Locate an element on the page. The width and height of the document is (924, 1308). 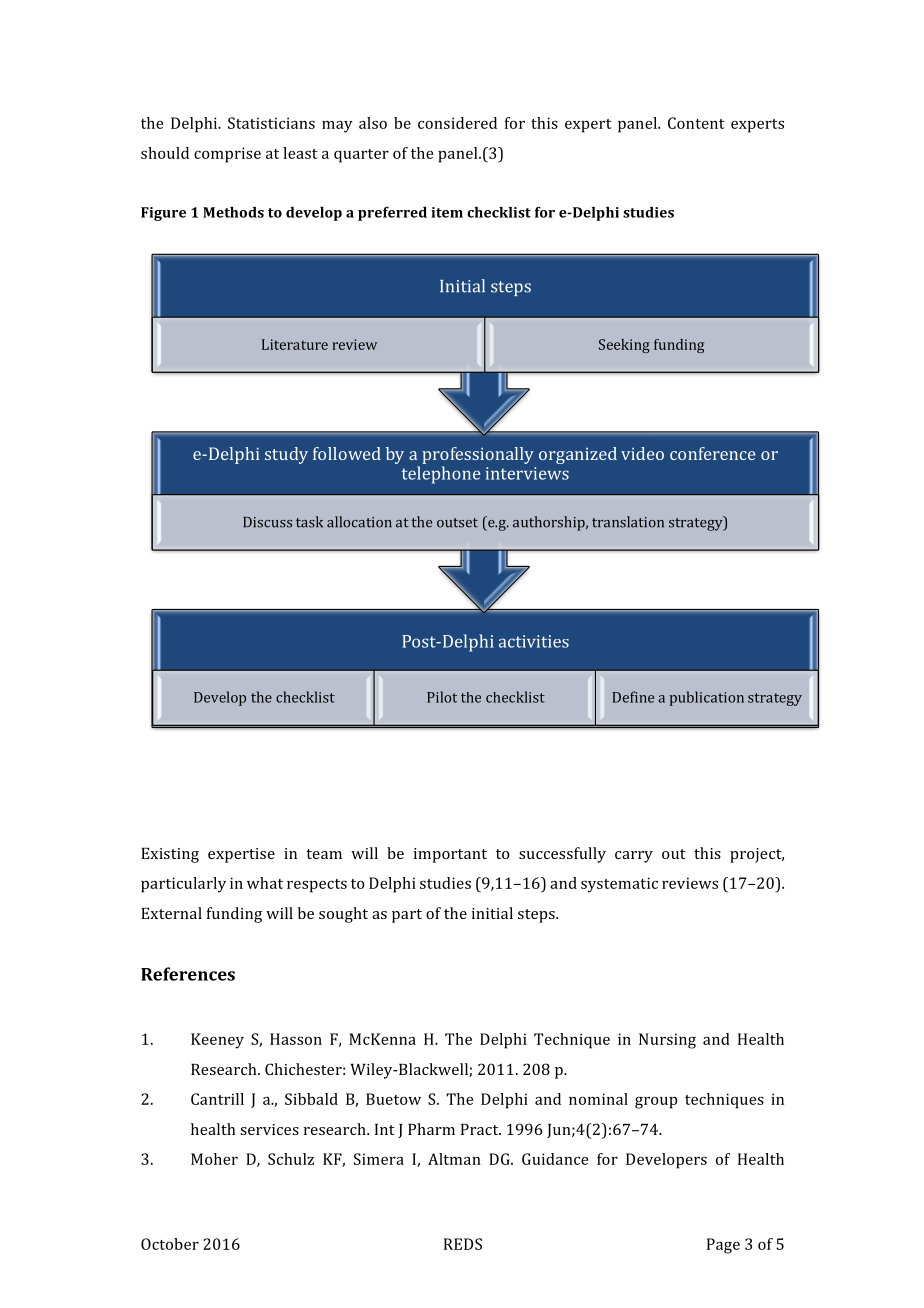
Discuss is located at coordinates (267, 522).
